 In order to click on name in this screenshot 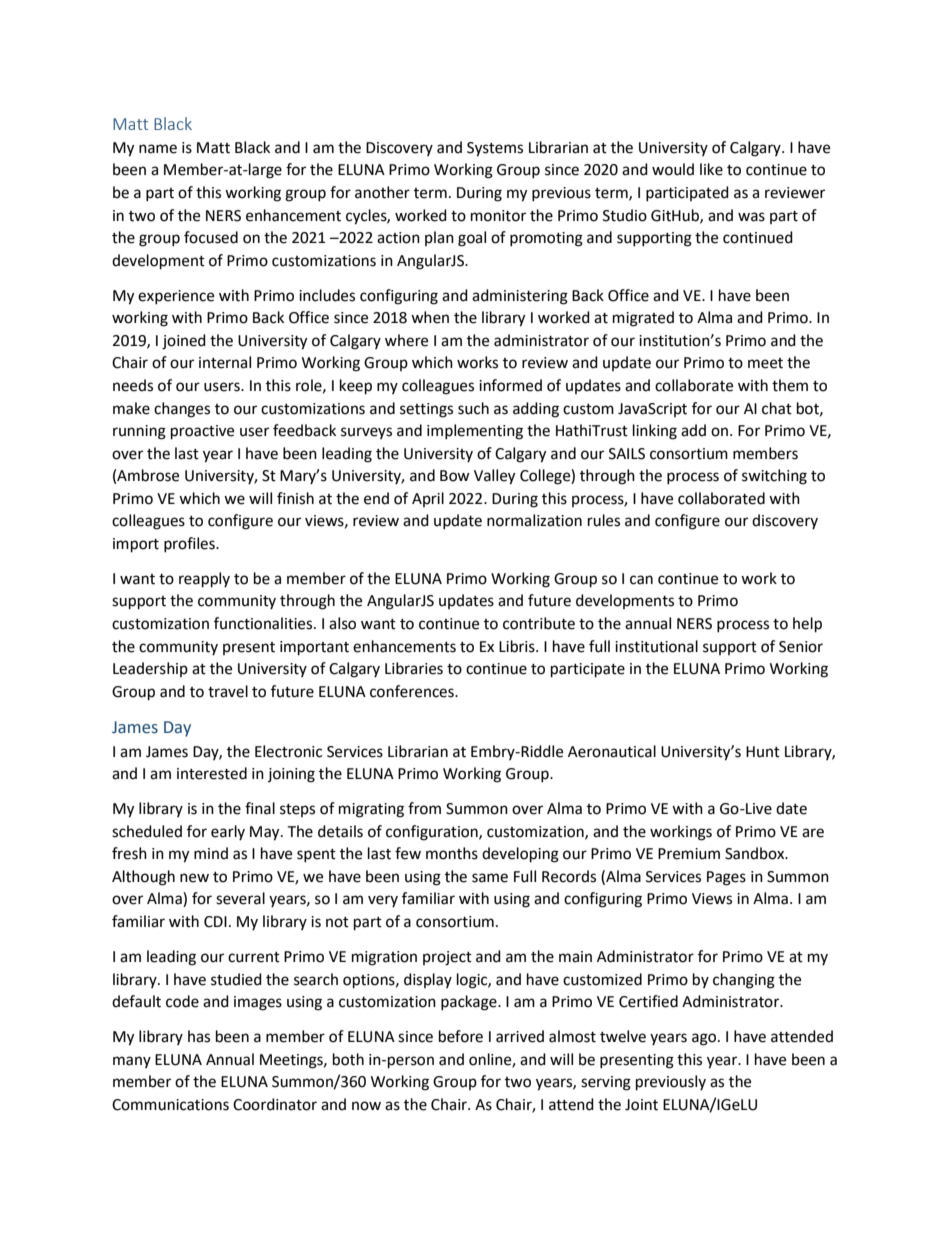, I will do `click(158, 149)`.
